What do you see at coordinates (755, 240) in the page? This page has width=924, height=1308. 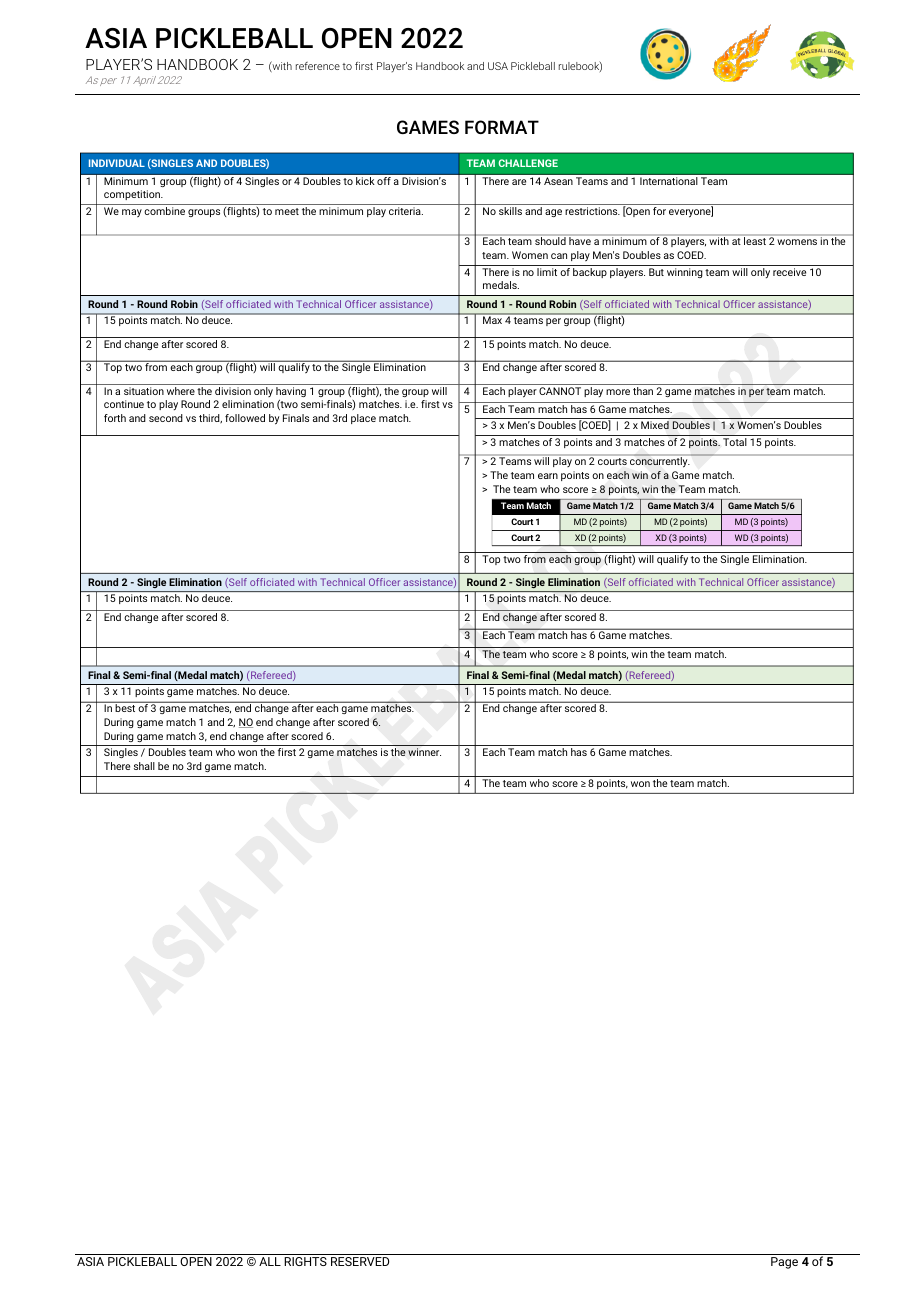 I see `least` at bounding box center [755, 240].
